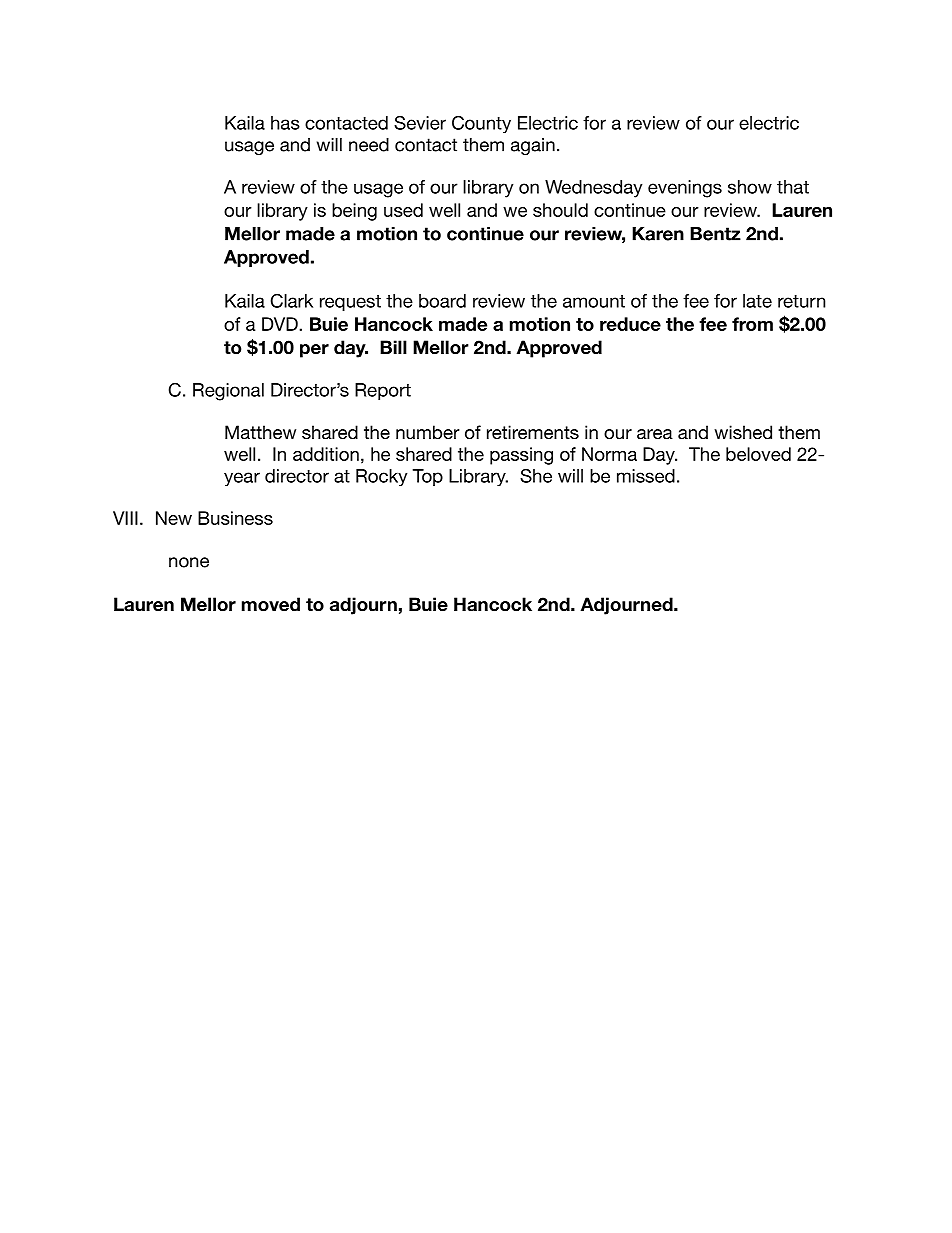 The height and width of the screenshot is (1233, 952). What do you see at coordinates (481, 124) in the screenshot?
I see `County` at bounding box center [481, 124].
